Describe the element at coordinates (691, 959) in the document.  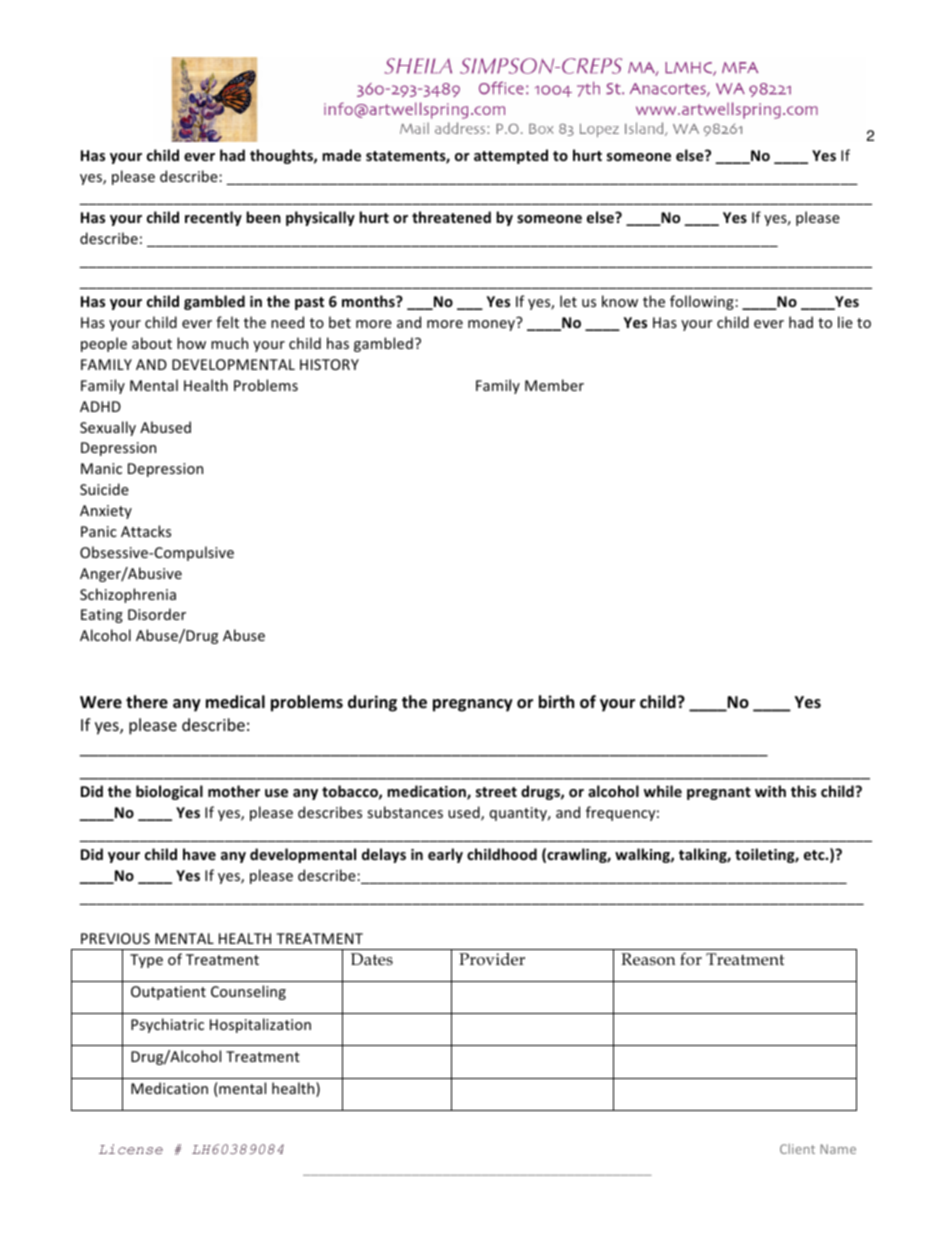
I see `for` at that location.
